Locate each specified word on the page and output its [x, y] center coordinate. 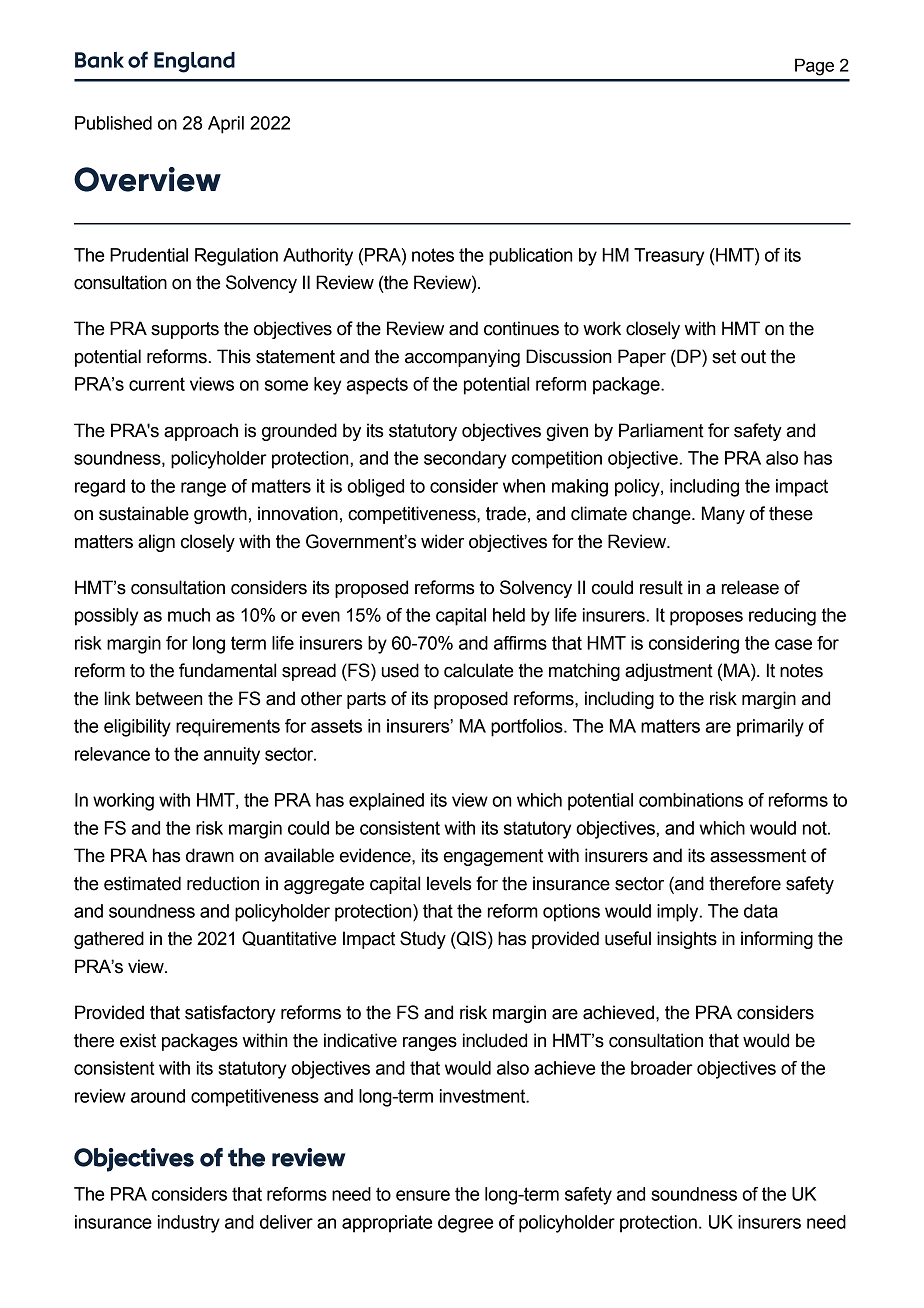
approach [201, 432]
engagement [493, 857]
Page [814, 67]
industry [189, 1224]
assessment [758, 856]
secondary [465, 460]
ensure [423, 1195]
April [226, 125]
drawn [210, 855]
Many [723, 515]
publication [531, 257]
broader [662, 1068]
